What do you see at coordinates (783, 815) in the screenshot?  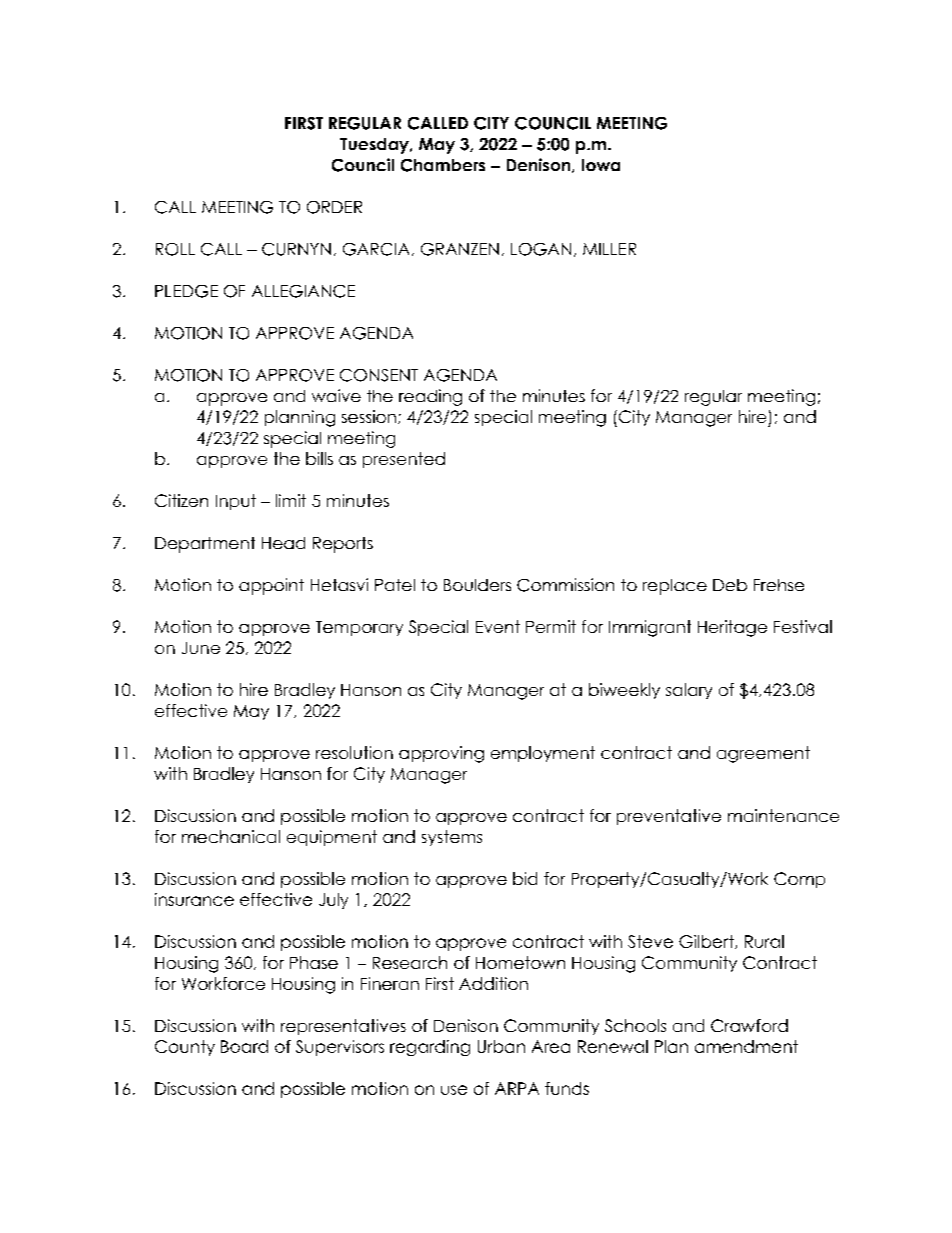 I see `maintenance` at bounding box center [783, 815].
